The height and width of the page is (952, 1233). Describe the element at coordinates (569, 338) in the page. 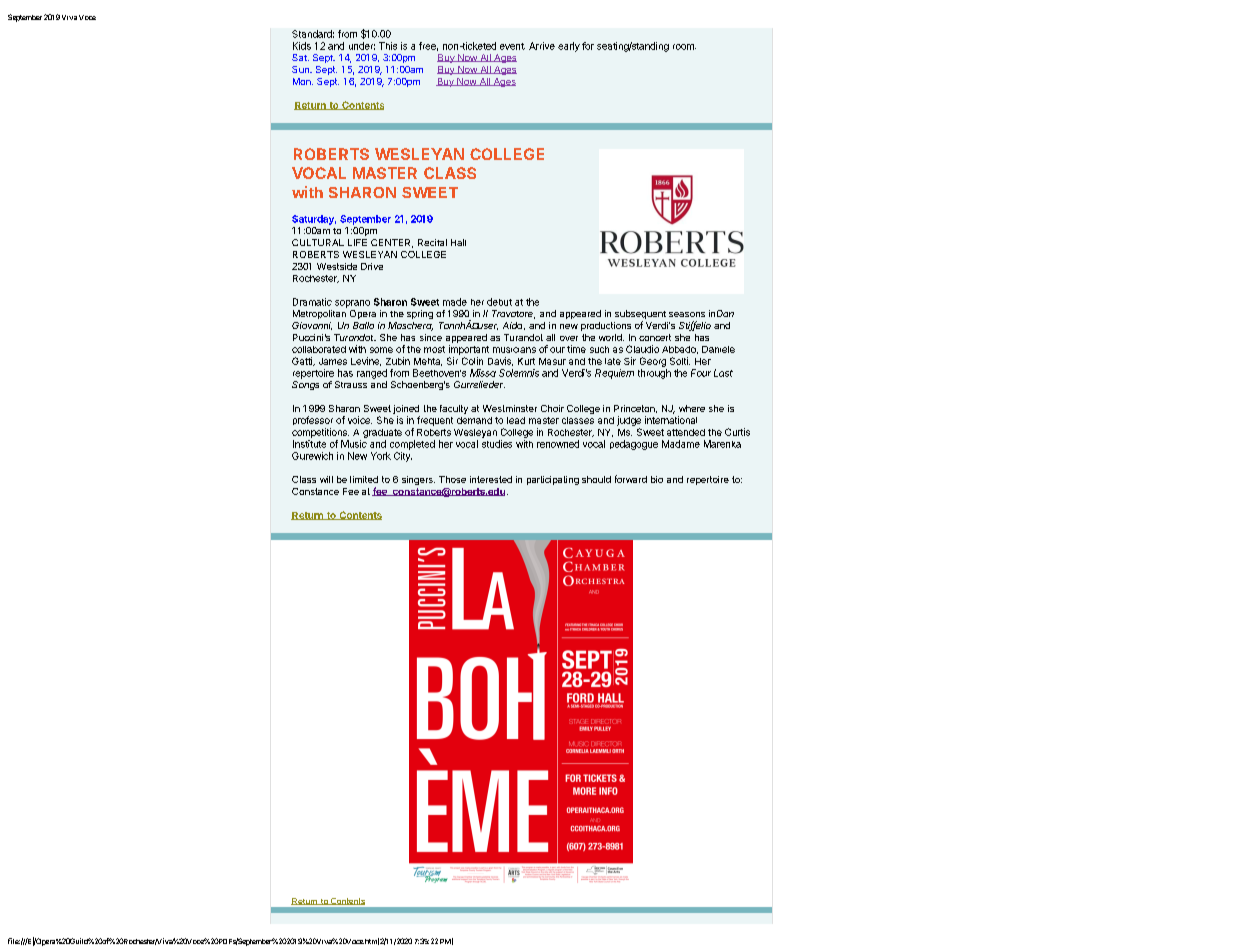

I see `over` at that location.
